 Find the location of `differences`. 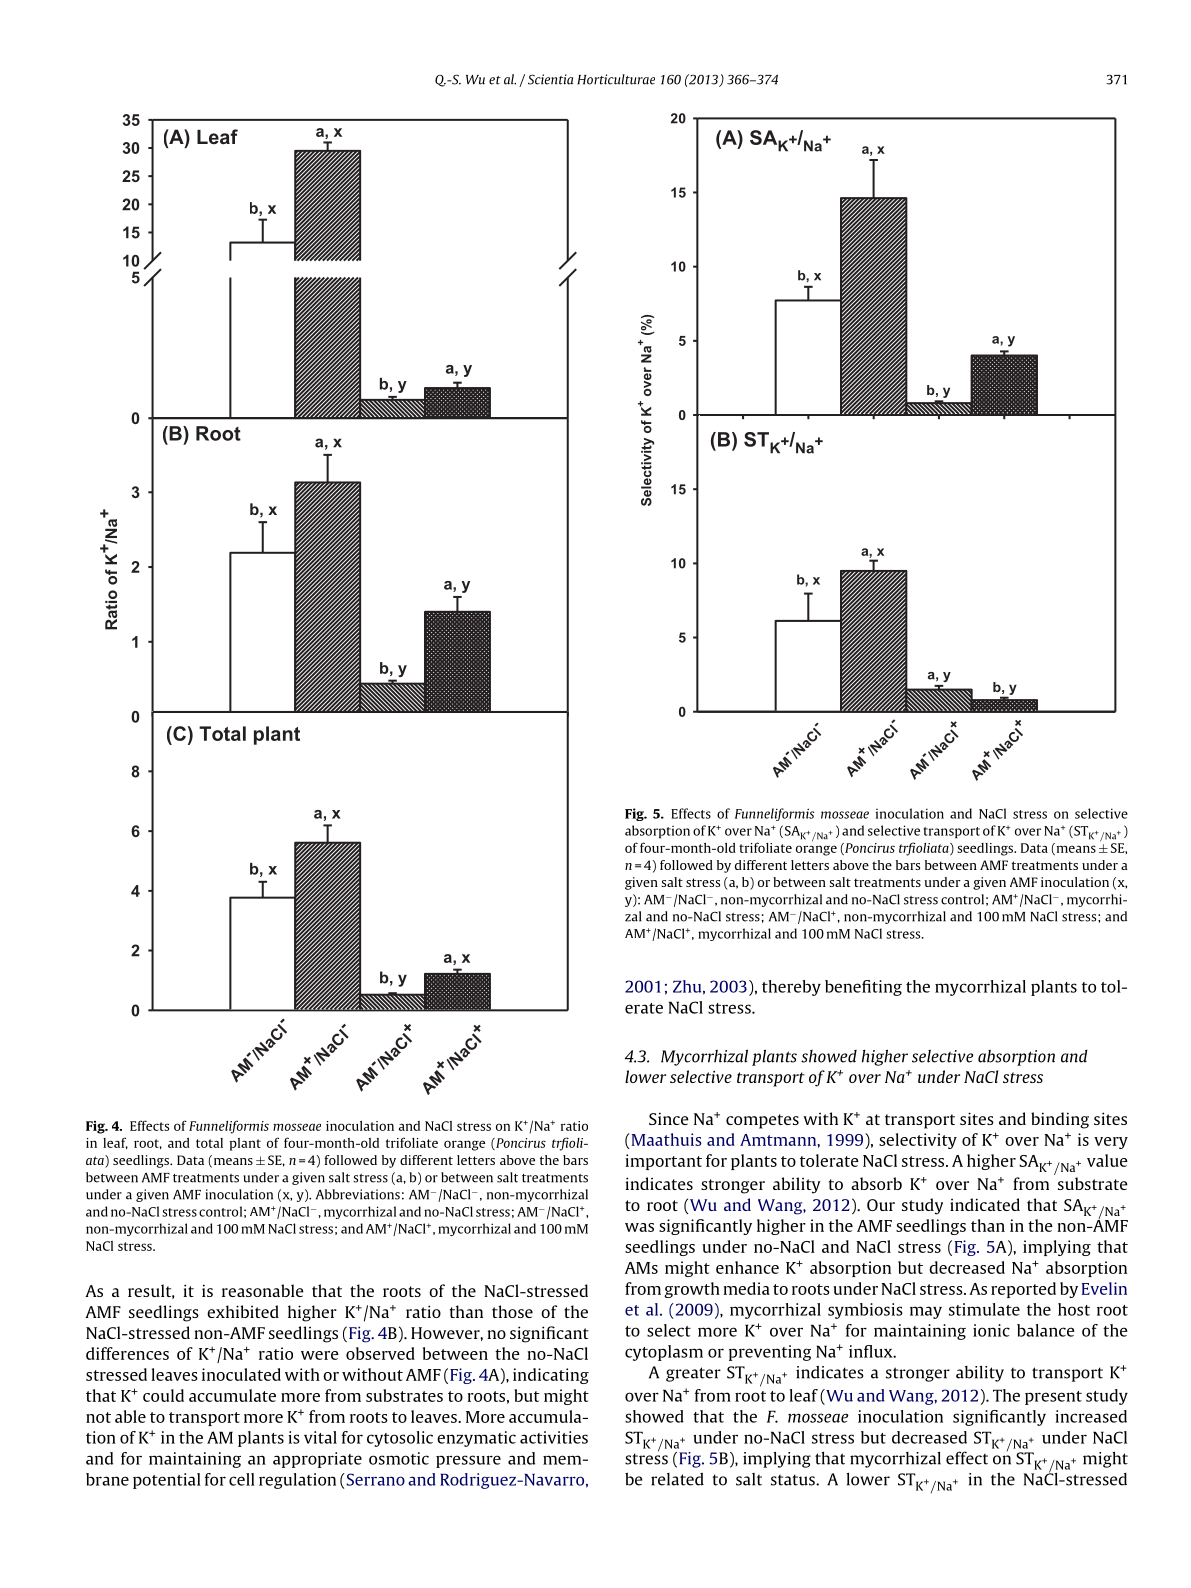

differences is located at coordinates (127, 1353).
